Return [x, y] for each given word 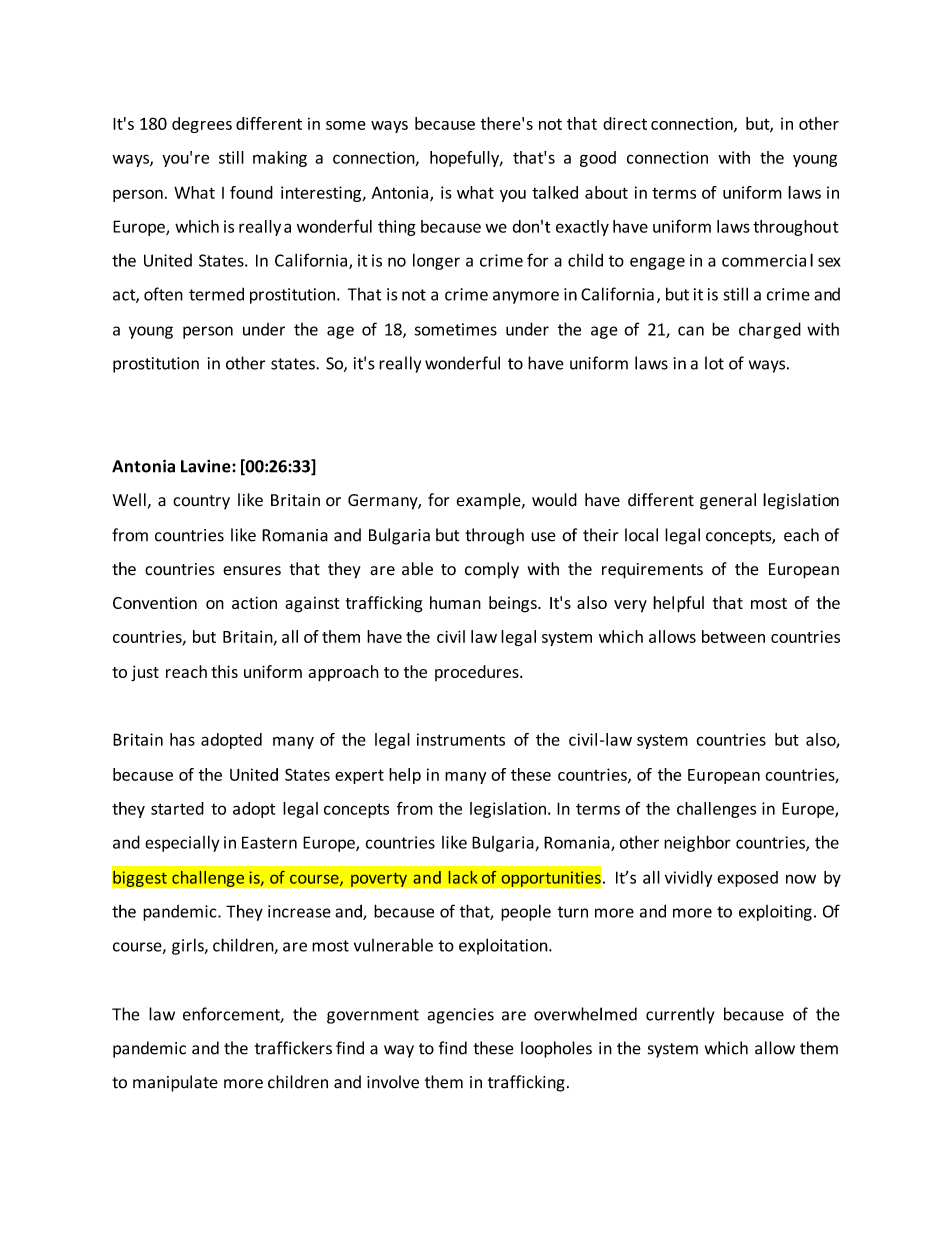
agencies [461, 1016]
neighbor [697, 843]
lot [714, 363]
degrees [202, 125]
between [733, 636]
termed [216, 294]
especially [182, 843]
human [455, 602]
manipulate [175, 1083]
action [254, 602]
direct [625, 123]
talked [555, 192]
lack [463, 877]
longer [436, 262]
